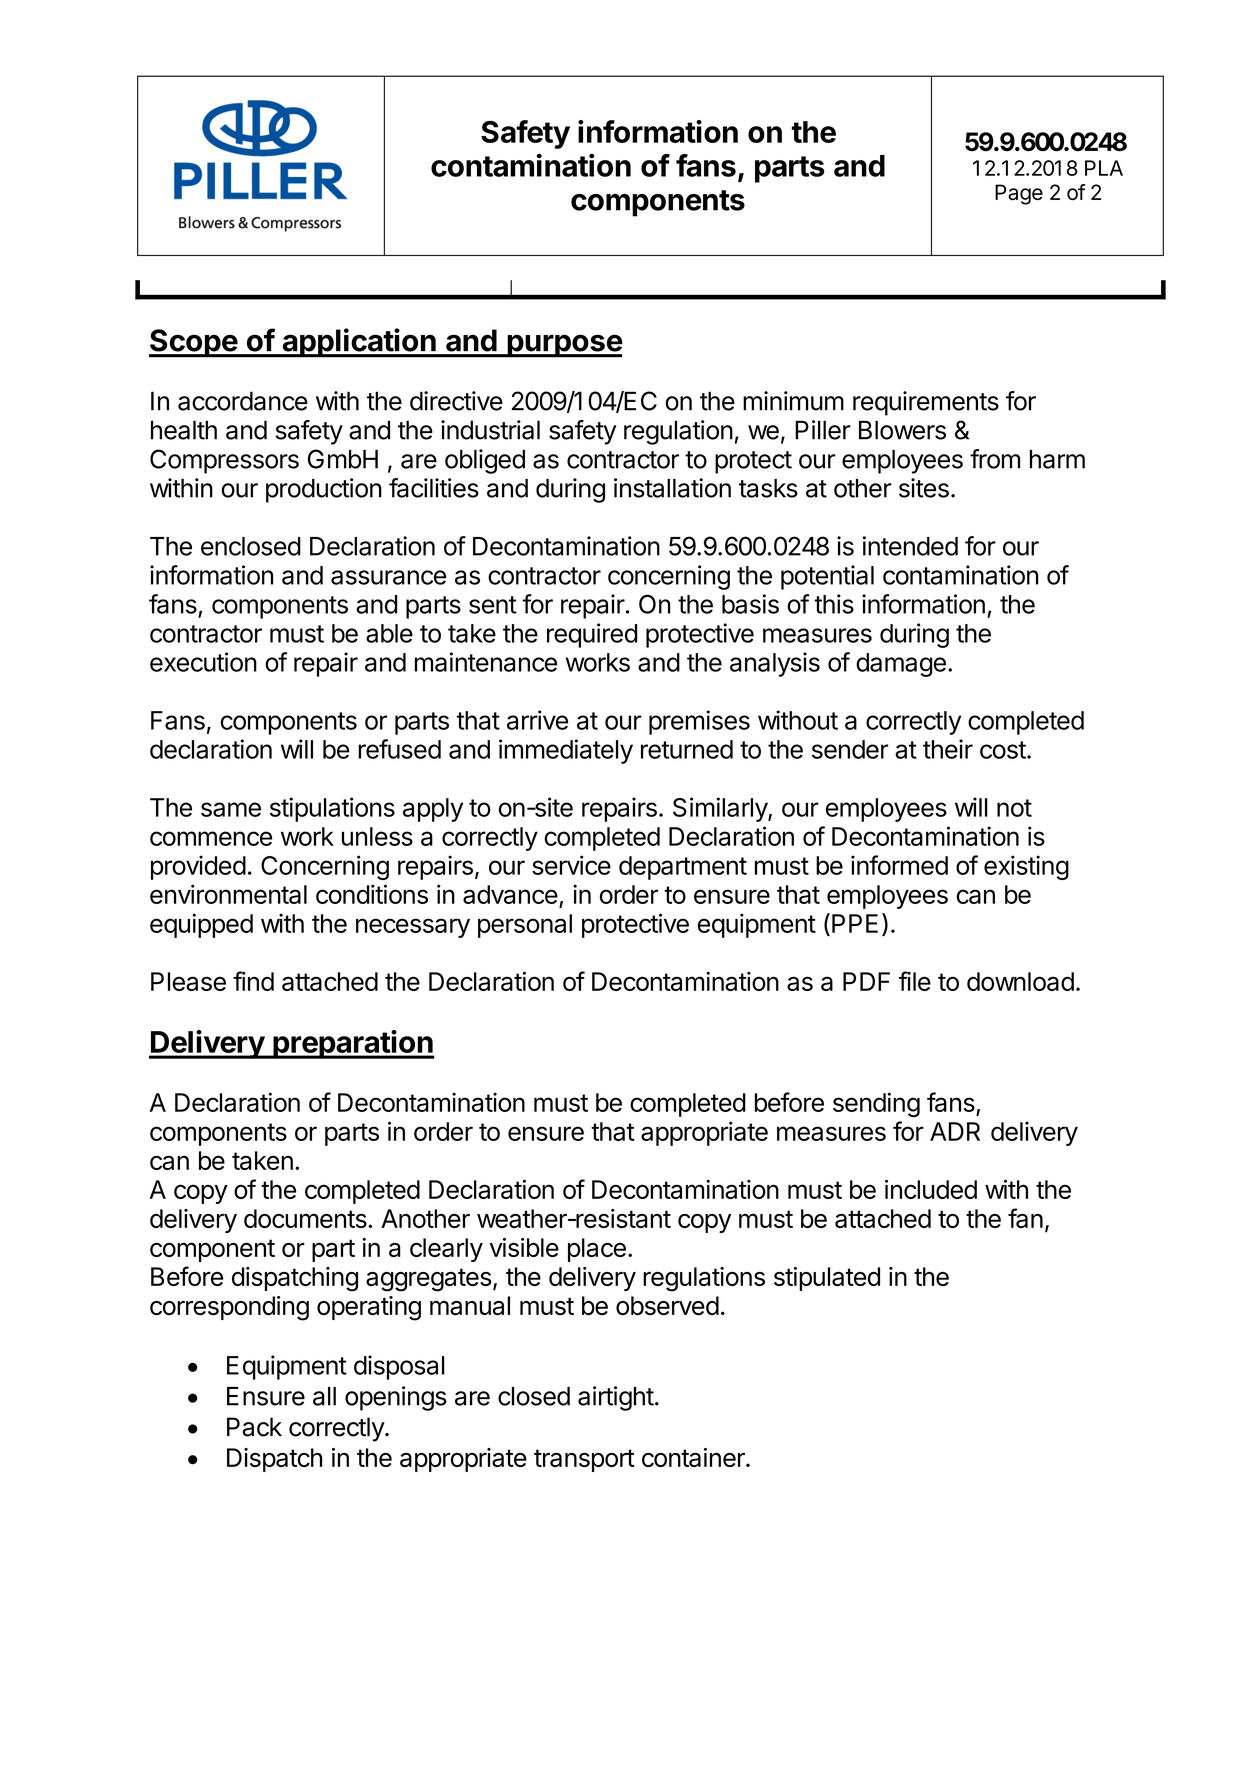 This page has width=1253, height=1771. What do you see at coordinates (359, 343) in the page?
I see `application` at bounding box center [359, 343].
